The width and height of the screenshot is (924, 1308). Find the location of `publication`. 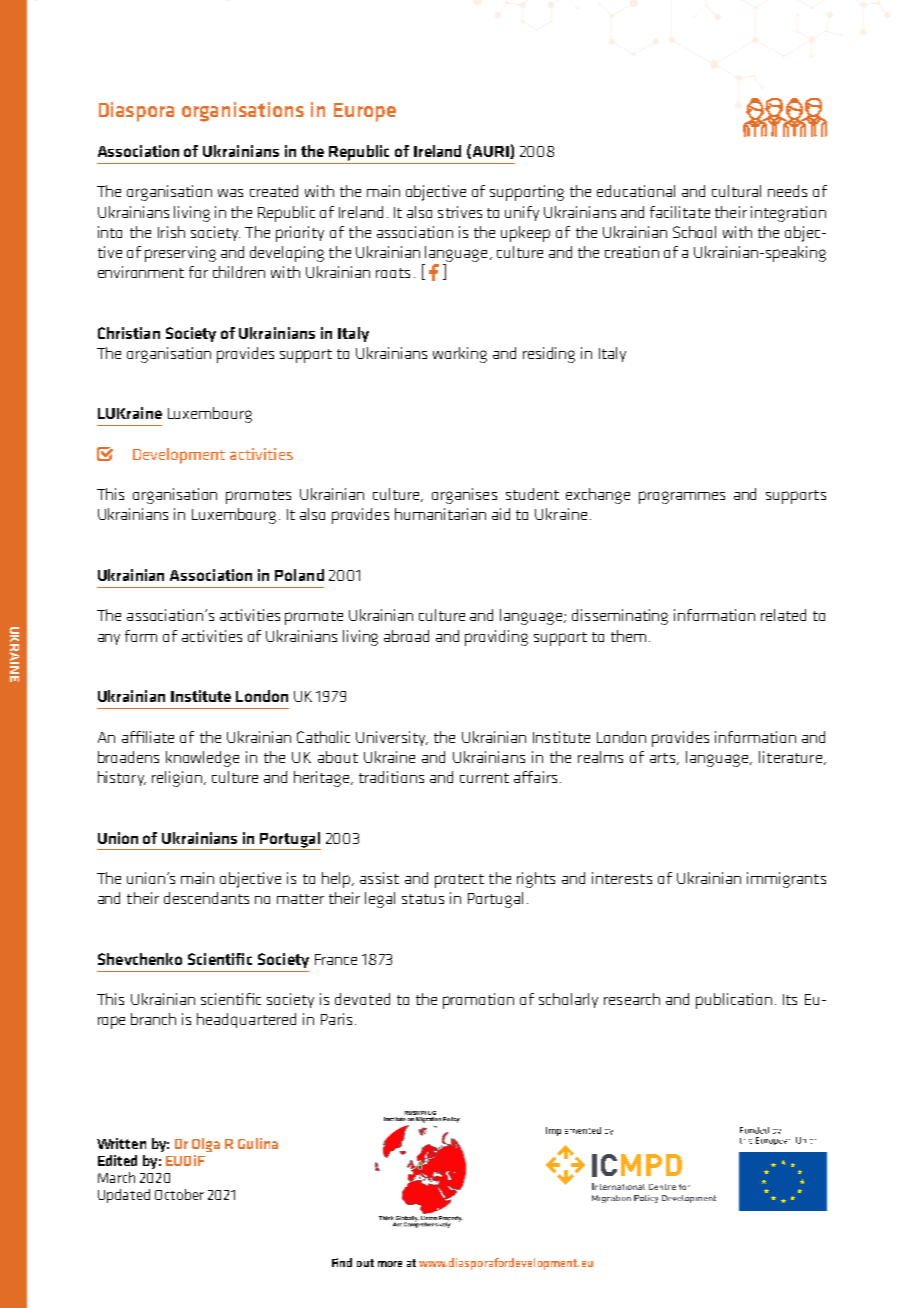

publication is located at coordinates (734, 1001).
